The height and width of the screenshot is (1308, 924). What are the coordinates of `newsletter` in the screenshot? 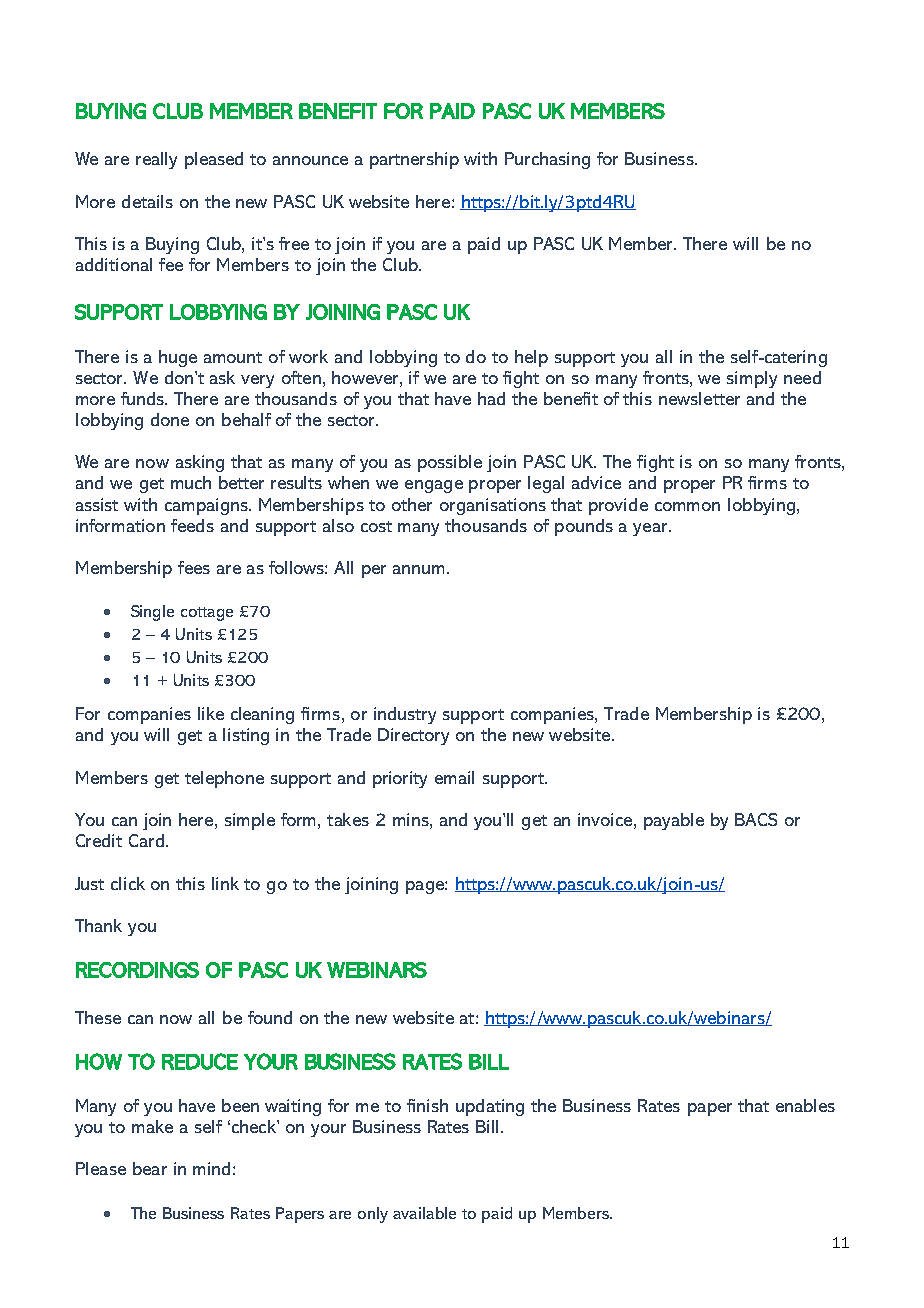 It's located at (699, 398).
